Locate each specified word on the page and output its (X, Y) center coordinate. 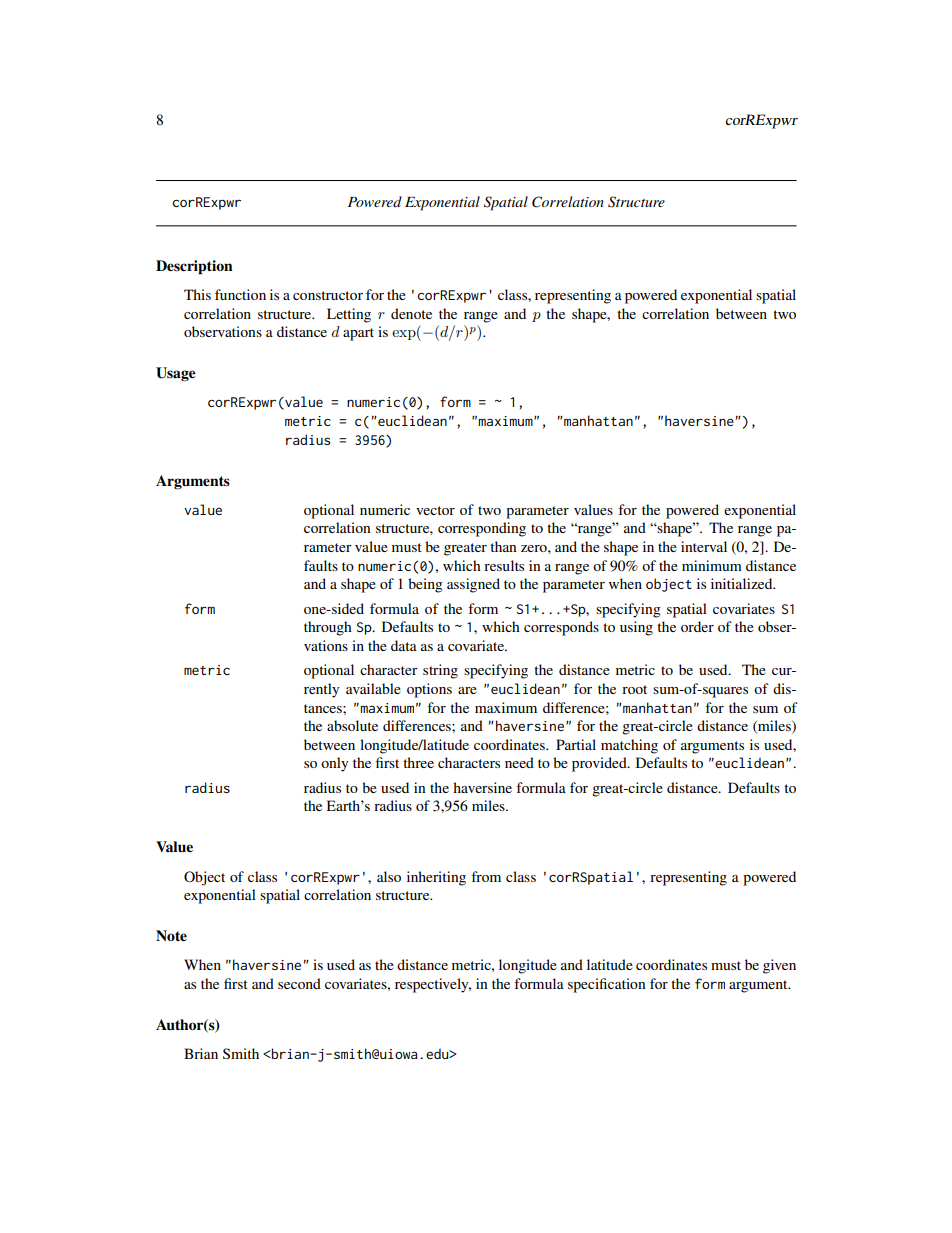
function (240, 294)
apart (358, 334)
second (299, 983)
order (697, 626)
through (328, 628)
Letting (349, 315)
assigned (473, 585)
